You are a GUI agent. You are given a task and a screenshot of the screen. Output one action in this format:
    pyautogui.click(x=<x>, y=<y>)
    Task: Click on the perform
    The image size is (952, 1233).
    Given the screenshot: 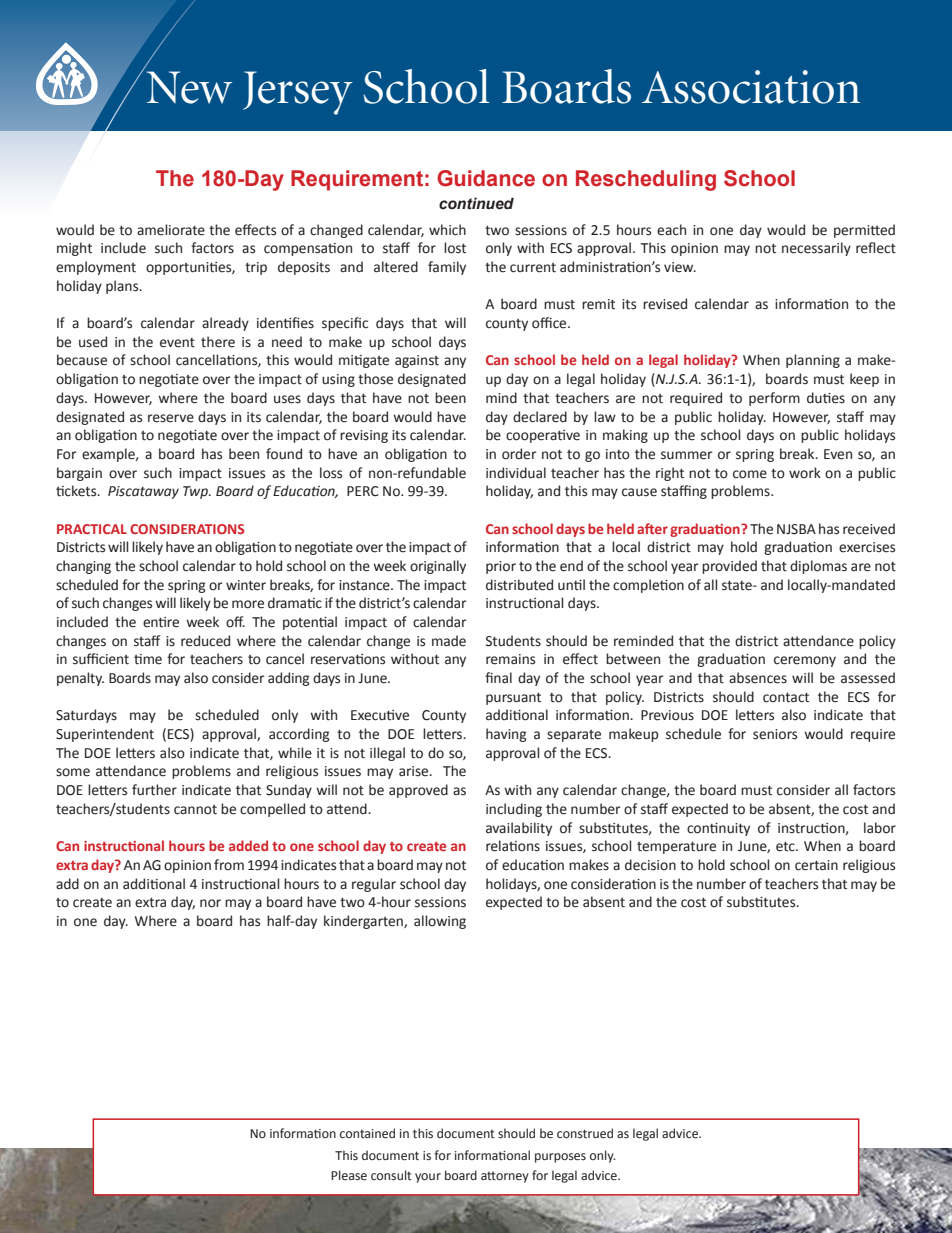 What is the action you would take?
    pyautogui.click(x=774, y=399)
